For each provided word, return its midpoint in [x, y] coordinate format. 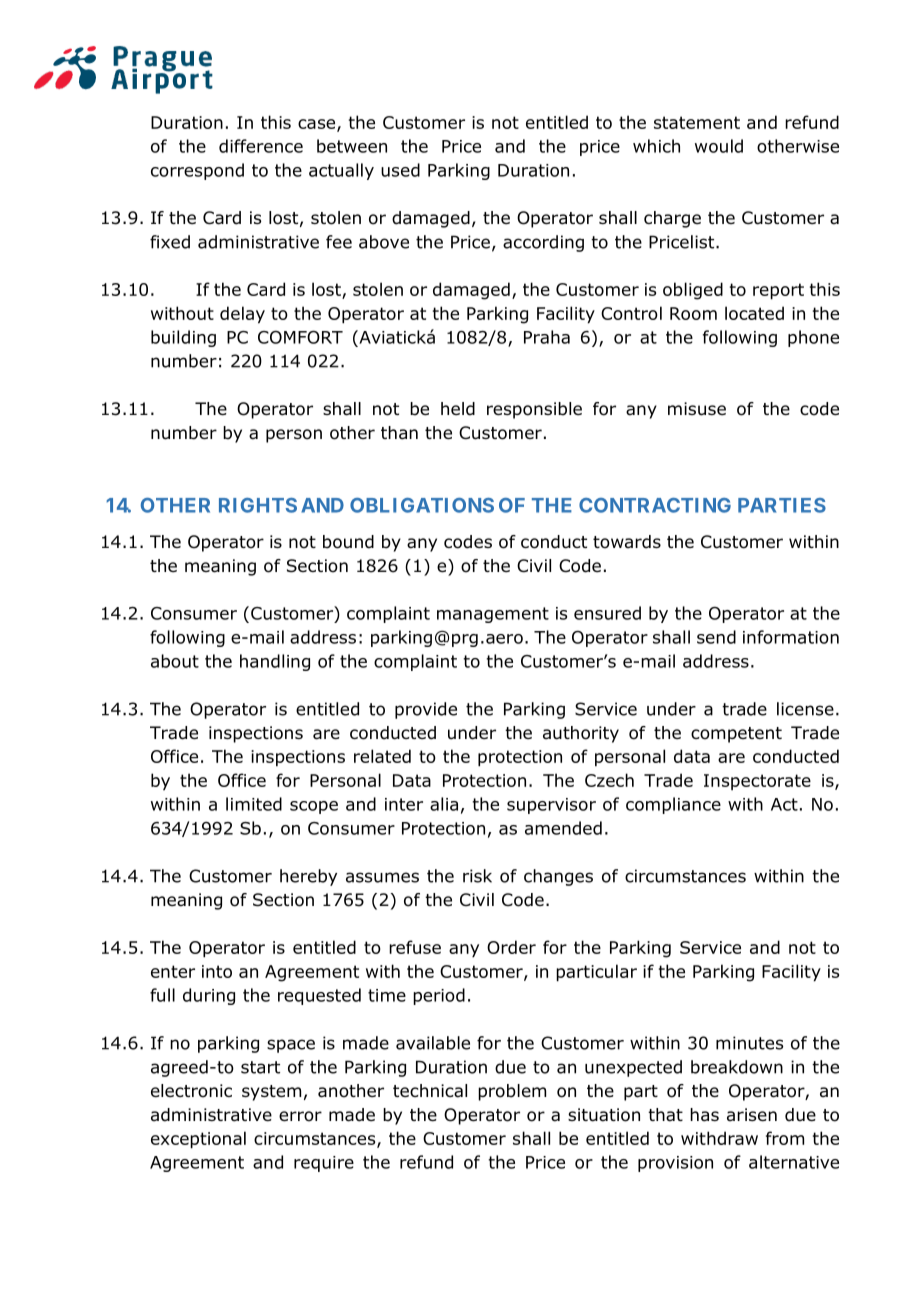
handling [275, 662]
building [183, 338]
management [493, 615]
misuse [697, 409]
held [458, 409]
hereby [308, 877]
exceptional [198, 1140]
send [716, 637]
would [719, 146]
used [400, 170]
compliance [673, 805]
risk [477, 876]
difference [261, 146]
